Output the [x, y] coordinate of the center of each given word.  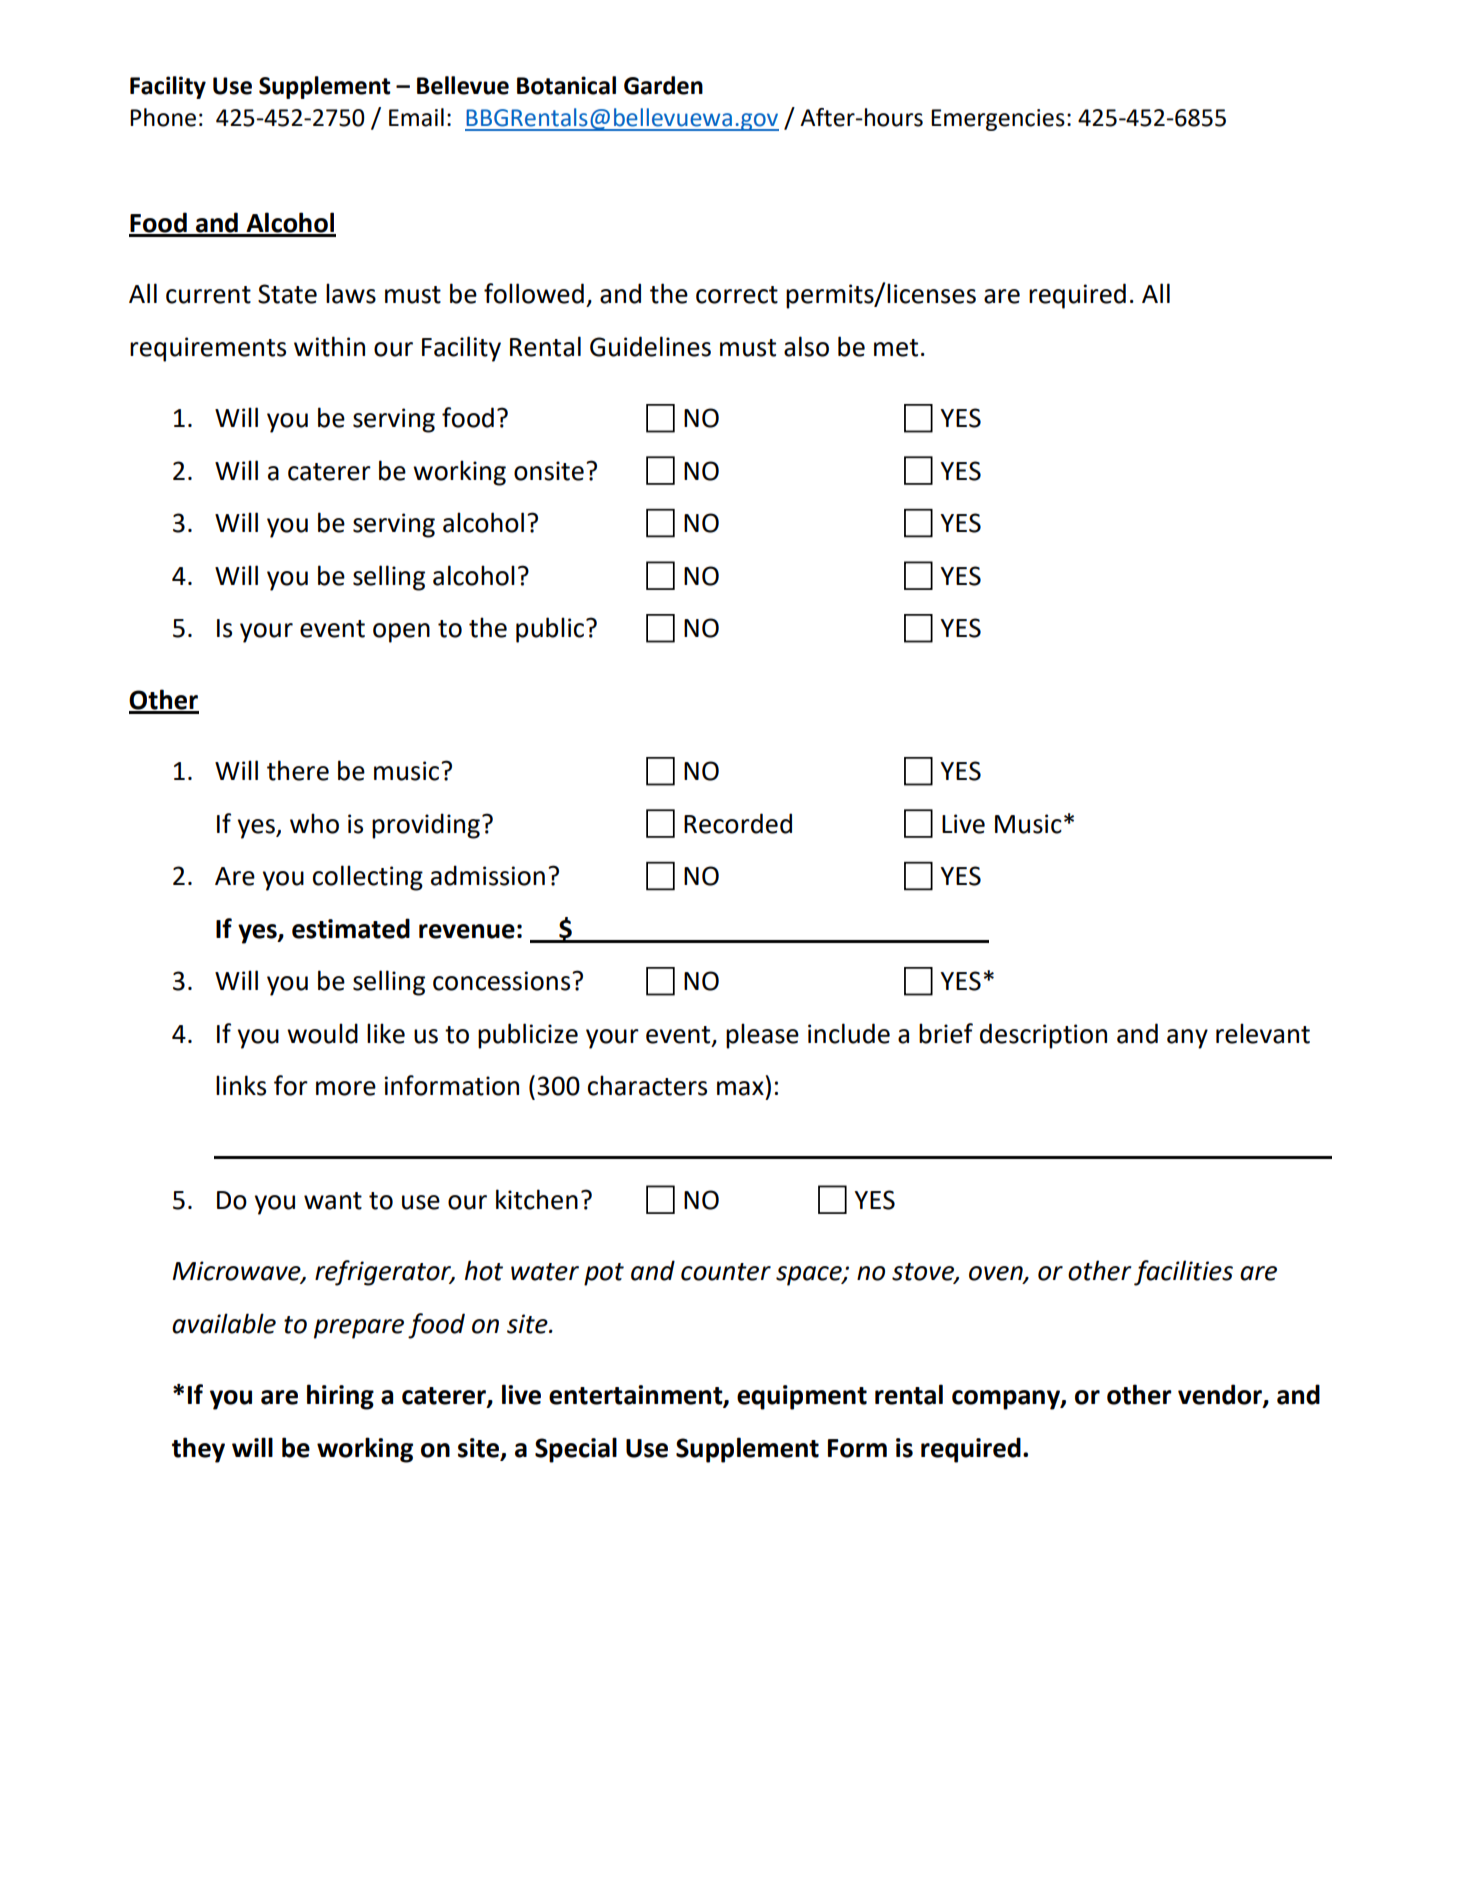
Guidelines [650, 346]
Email [416, 117]
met [896, 348]
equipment [802, 1397]
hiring [340, 1397]
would [322, 1033]
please [762, 1036]
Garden [663, 85]
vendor [1221, 1395]
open [401, 633]
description [1043, 1036]
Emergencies [998, 120]
